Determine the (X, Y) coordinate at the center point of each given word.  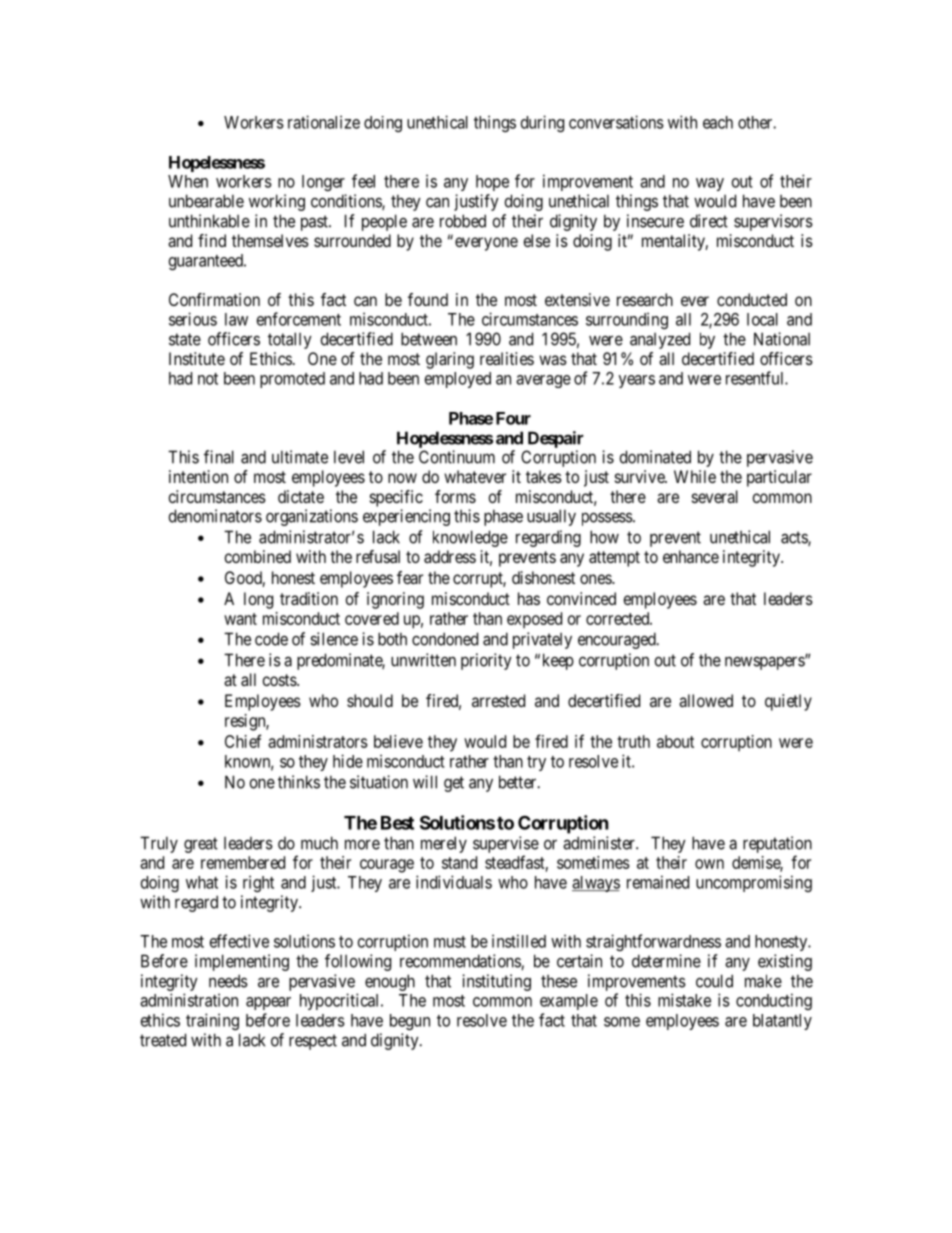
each (718, 122)
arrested (498, 700)
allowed (706, 700)
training (212, 1021)
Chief (243, 741)
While (695, 476)
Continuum (457, 457)
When (188, 181)
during (542, 123)
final (219, 457)
